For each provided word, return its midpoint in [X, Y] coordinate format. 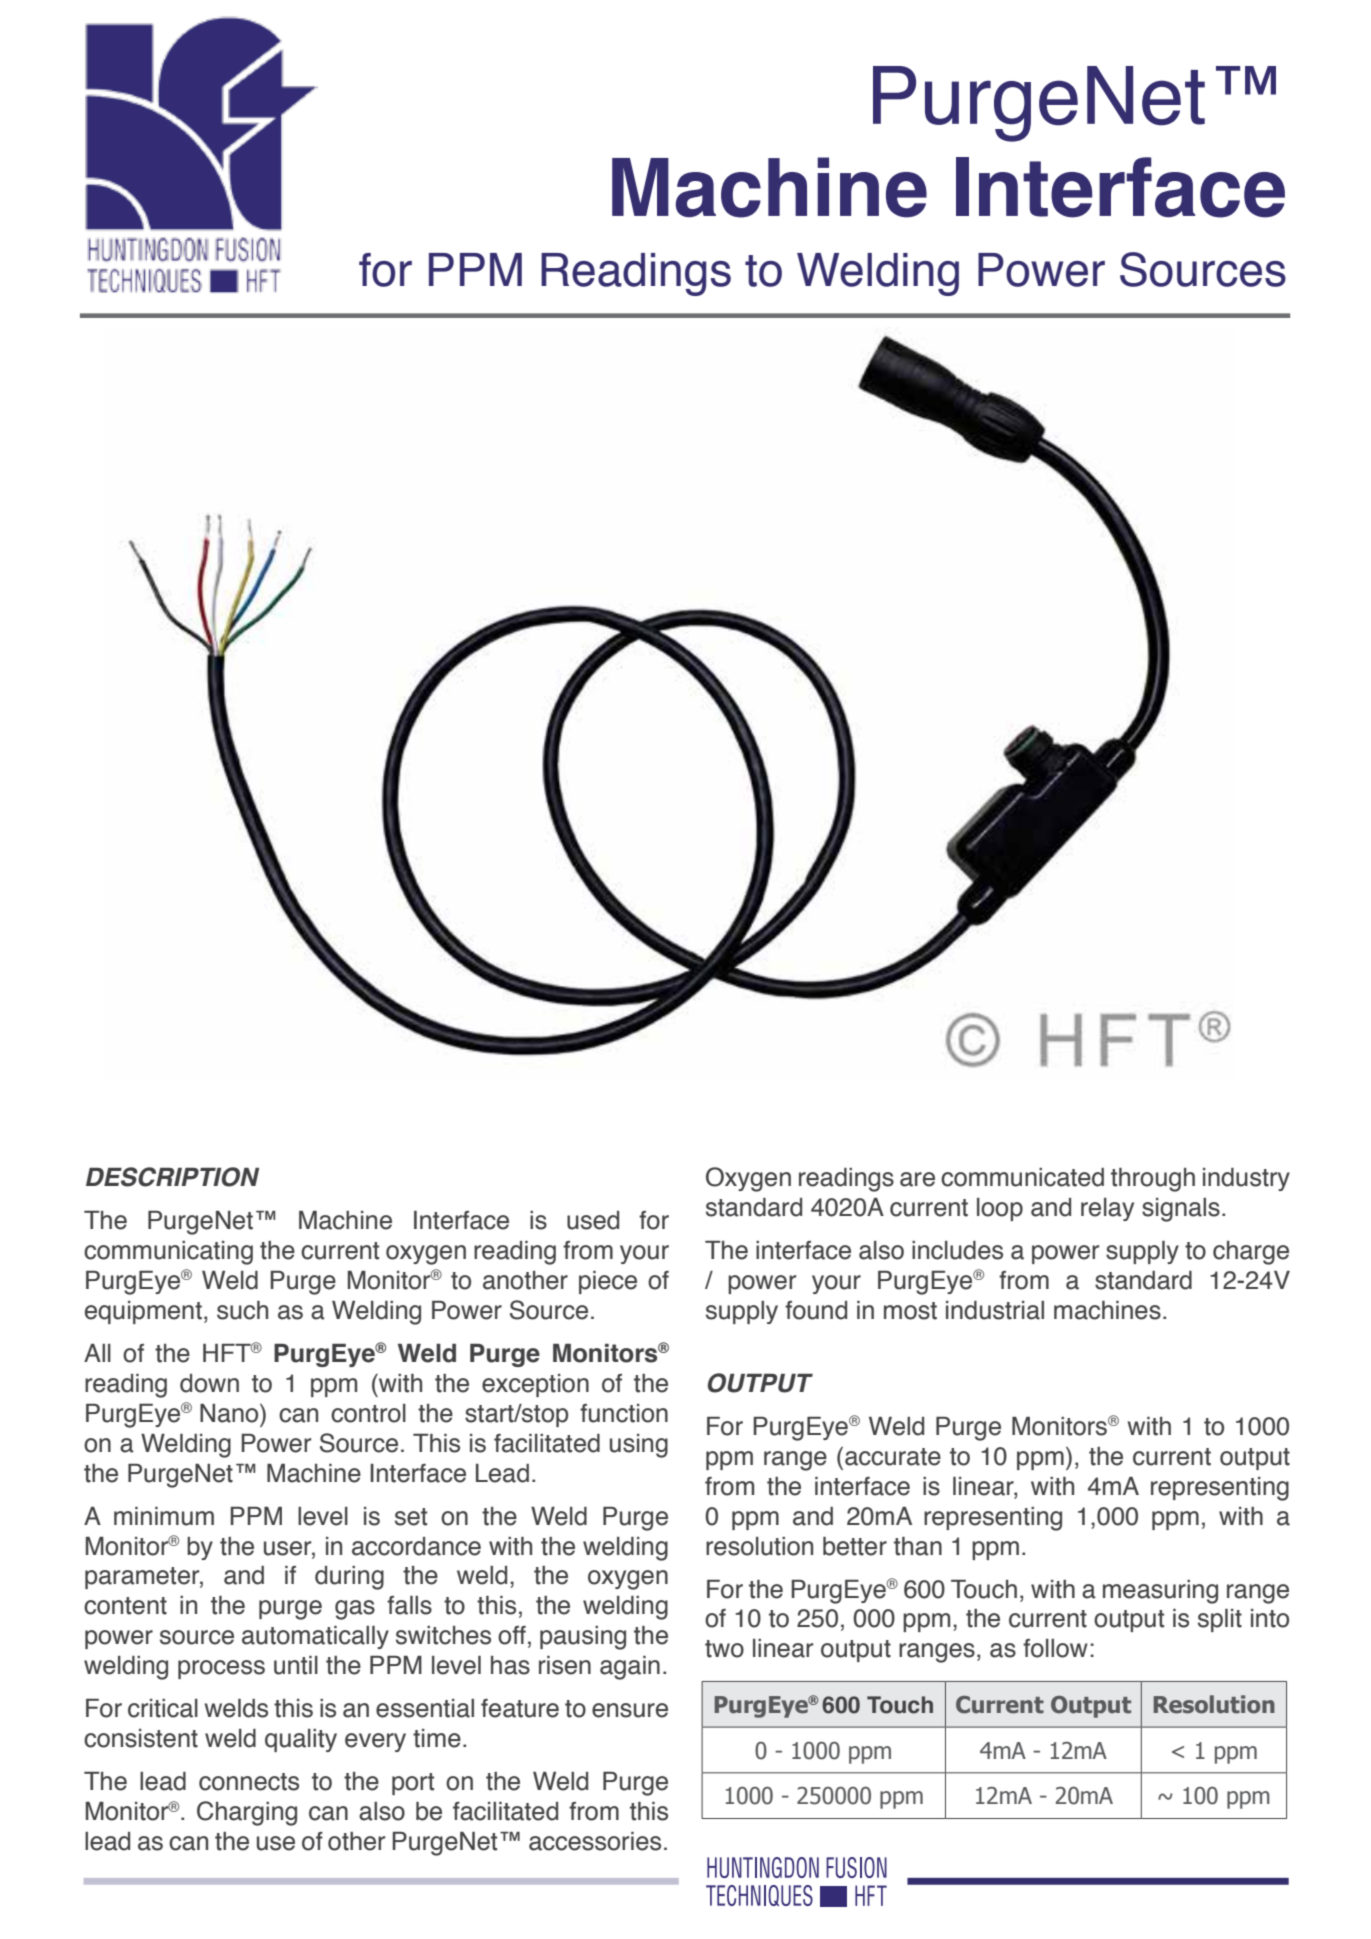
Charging [247, 1813]
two [724, 1649]
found [816, 1310]
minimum [164, 1516]
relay [1107, 1209]
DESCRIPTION [172, 1177]
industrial [995, 1310]
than [918, 1546]
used [593, 1220]
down [209, 1383]
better [855, 1546]
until [296, 1665]
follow [1055, 1648]
